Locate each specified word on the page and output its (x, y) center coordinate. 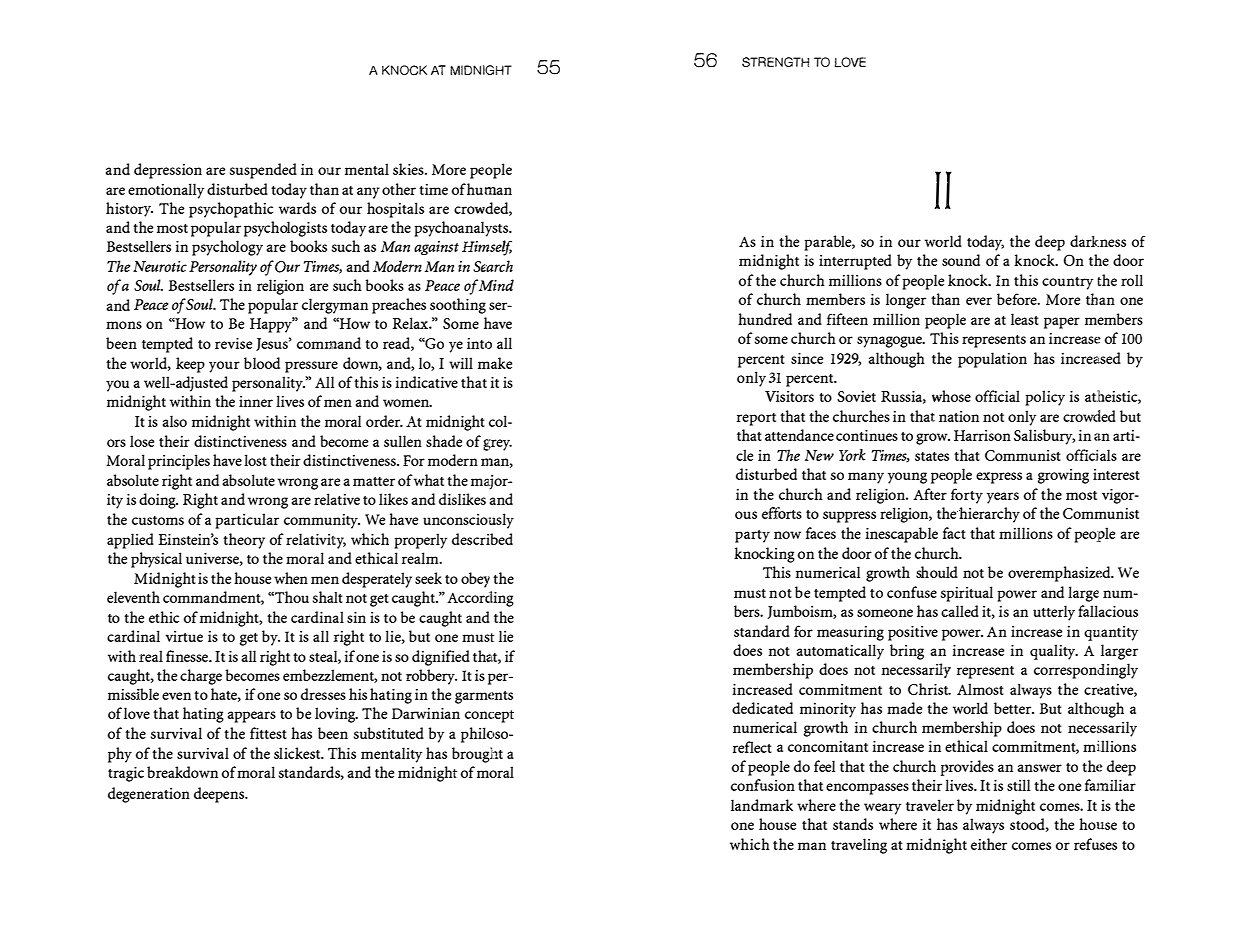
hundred (765, 319)
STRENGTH (775, 62)
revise (233, 343)
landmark (762, 805)
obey (475, 580)
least (1025, 319)
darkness (1098, 241)
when (291, 578)
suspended (263, 171)
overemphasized (1060, 574)
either (989, 844)
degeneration (149, 795)
